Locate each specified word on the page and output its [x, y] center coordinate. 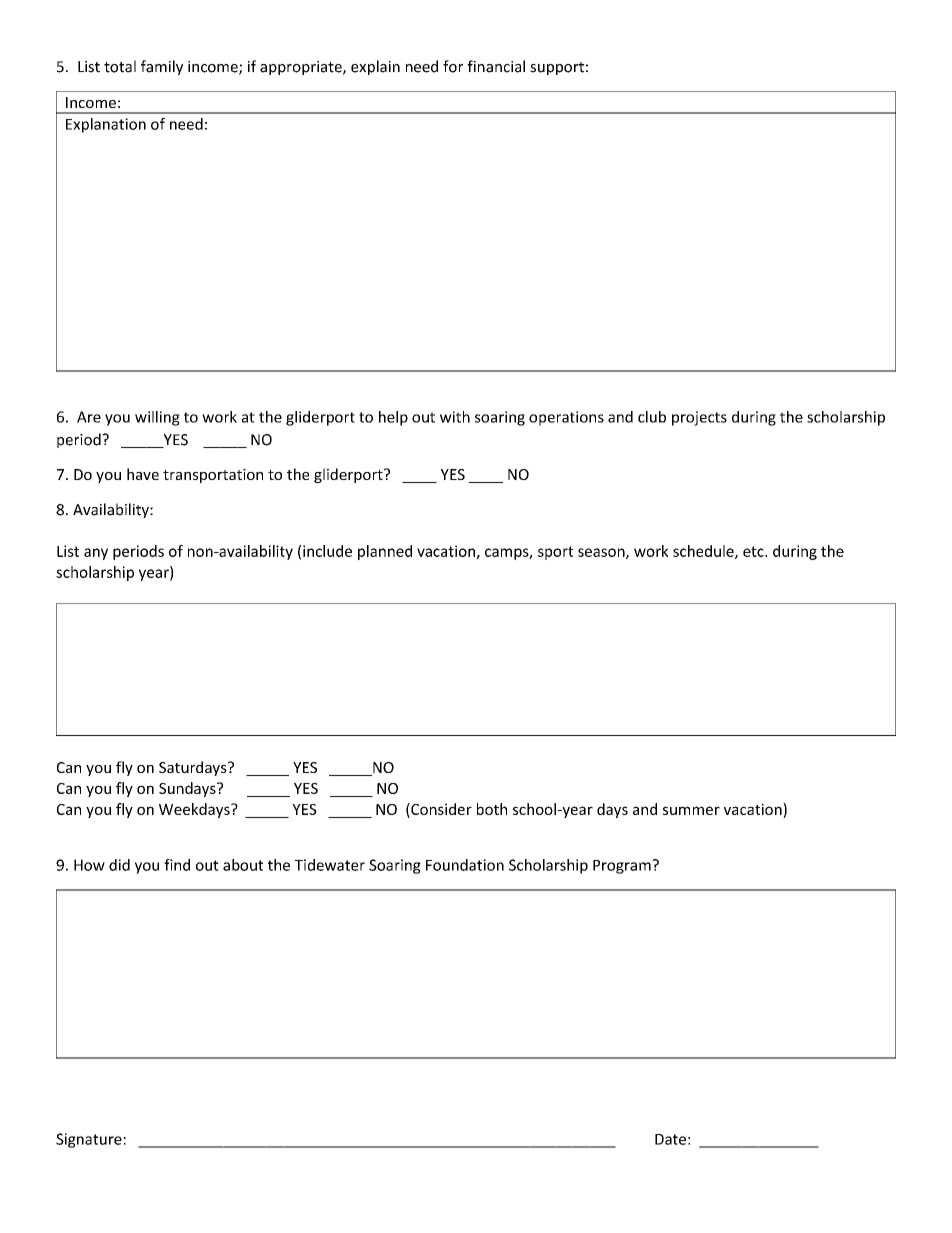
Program [623, 867]
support [557, 68]
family [162, 67]
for [453, 66]
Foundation [465, 865]
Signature [89, 1140]
